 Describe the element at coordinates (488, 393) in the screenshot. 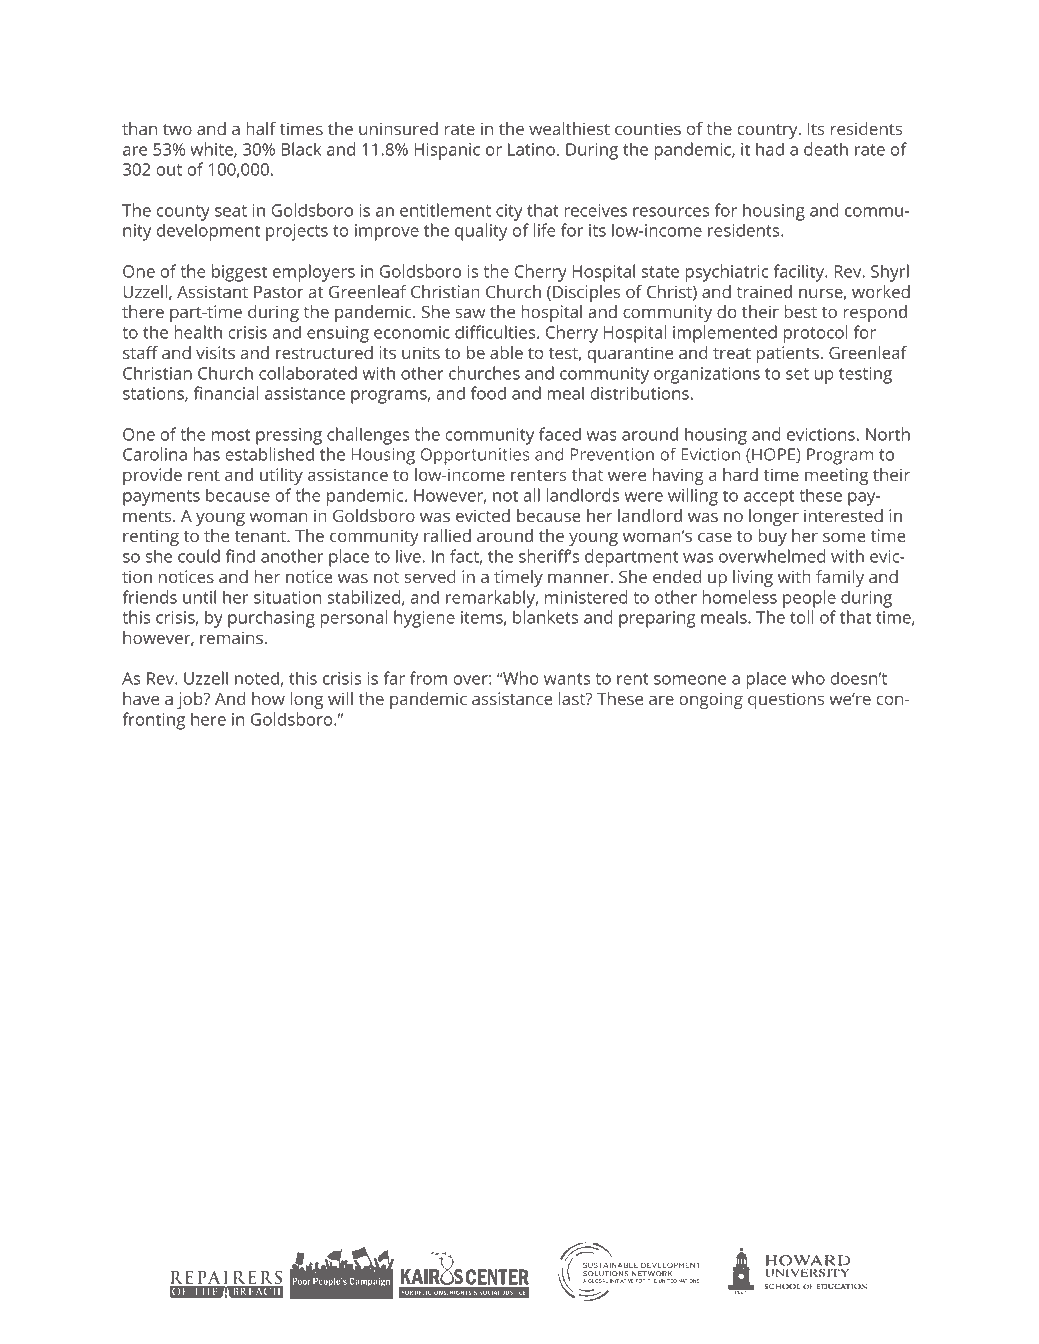

I see `food` at that location.
